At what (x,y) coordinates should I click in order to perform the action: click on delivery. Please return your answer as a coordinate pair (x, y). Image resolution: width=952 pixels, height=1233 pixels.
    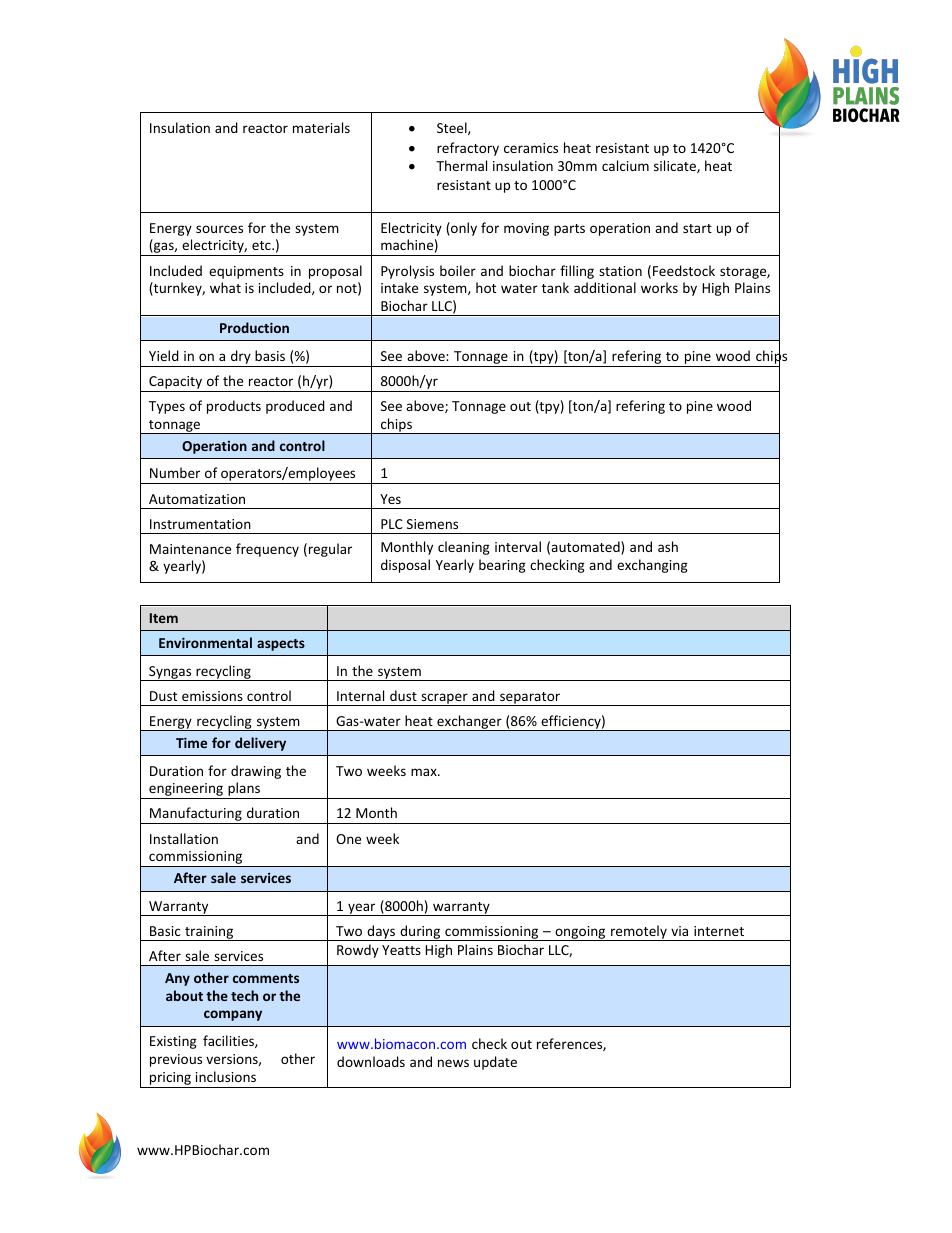
    Looking at the image, I should click on (260, 744).
